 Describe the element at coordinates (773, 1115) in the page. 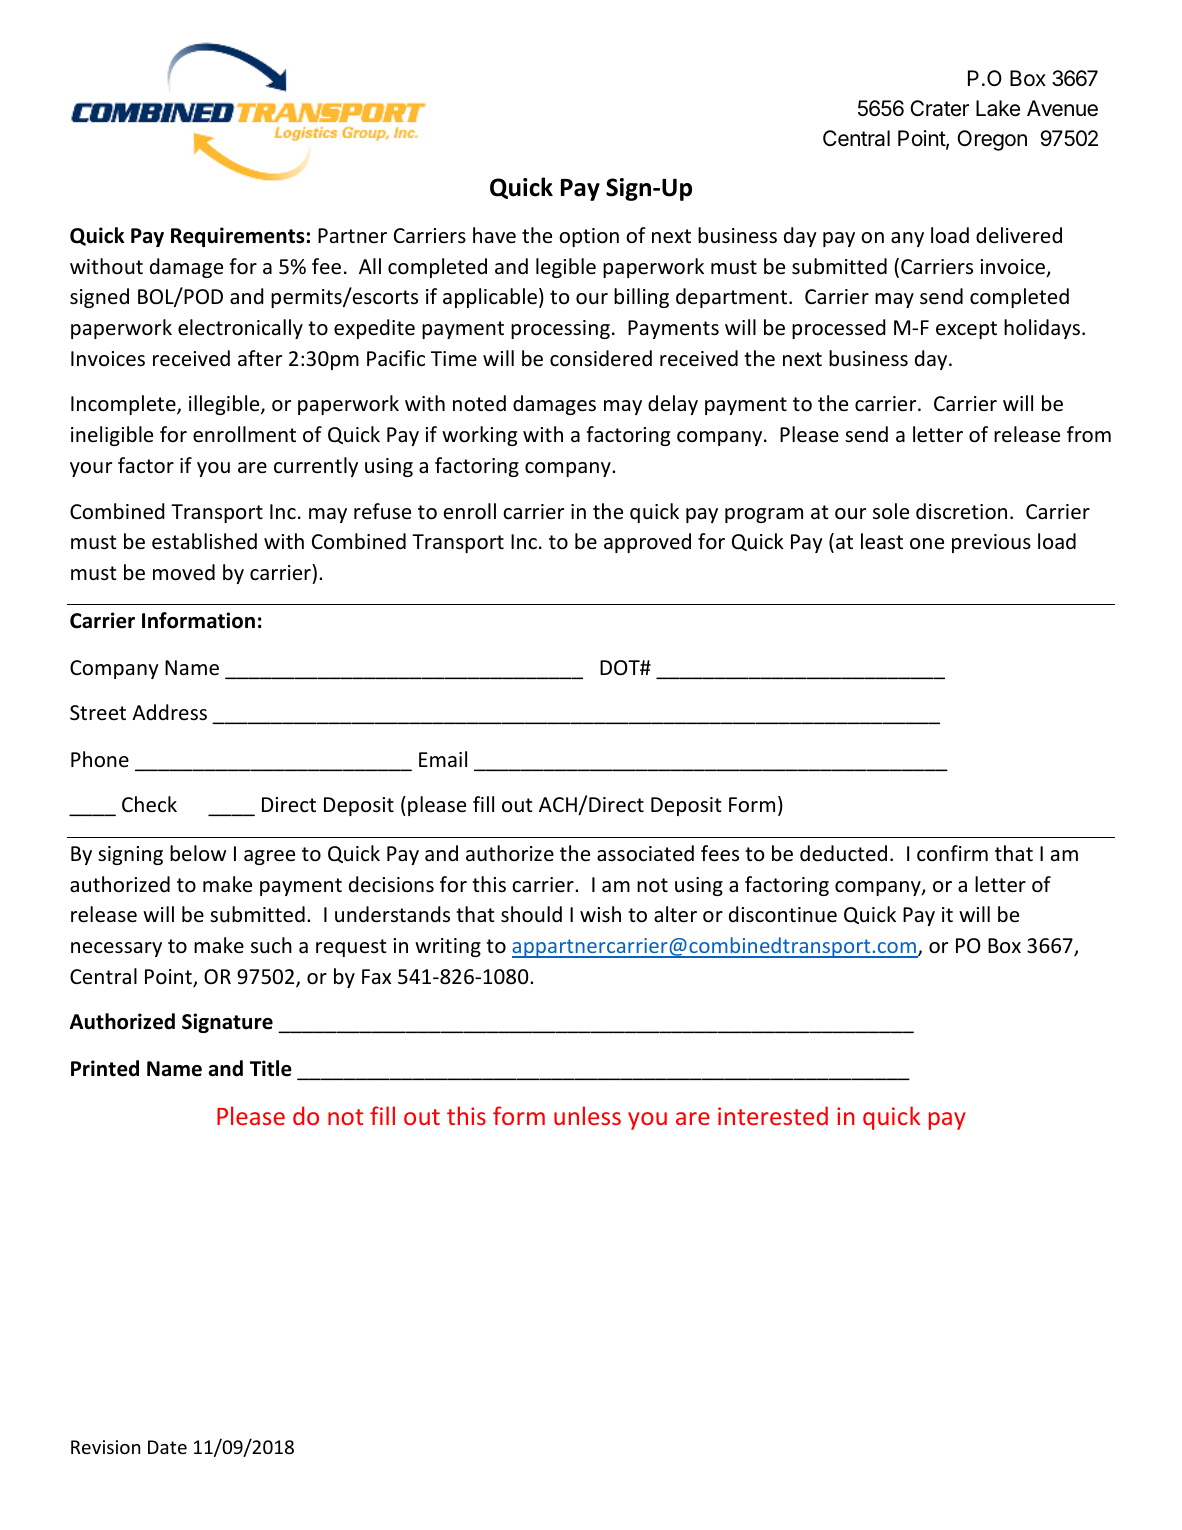

I see `interested` at that location.
